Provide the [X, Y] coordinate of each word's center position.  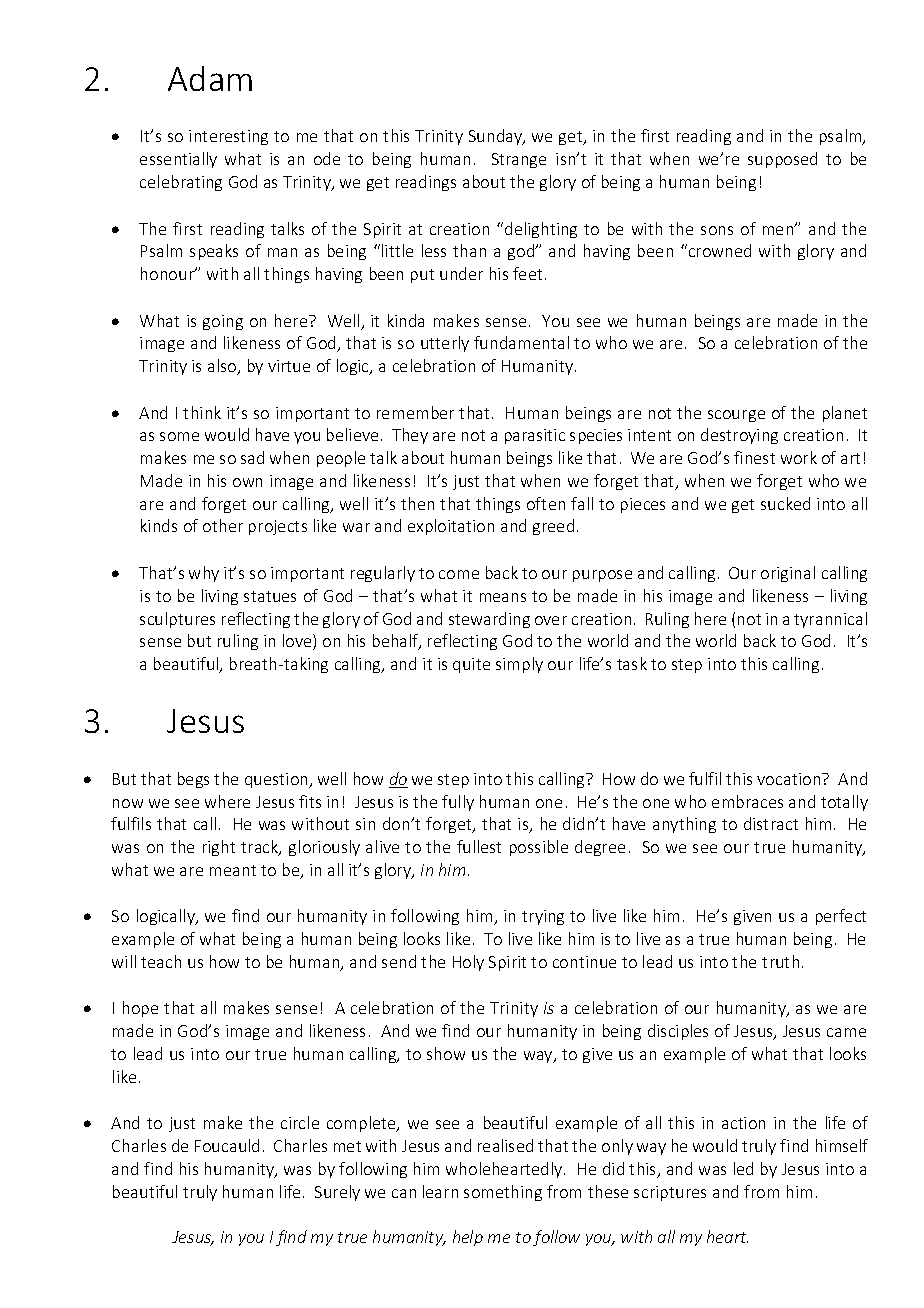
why [204, 574]
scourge [736, 416]
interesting [228, 137]
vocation [790, 779]
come [459, 574]
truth [780, 961]
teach [161, 961]
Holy [468, 963]
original [788, 574]
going [223, 322]
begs [193, 780]
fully [458, 803]
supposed [782, 160]
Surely [337, 1193]
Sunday [497, 137]
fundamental [521, 342]
